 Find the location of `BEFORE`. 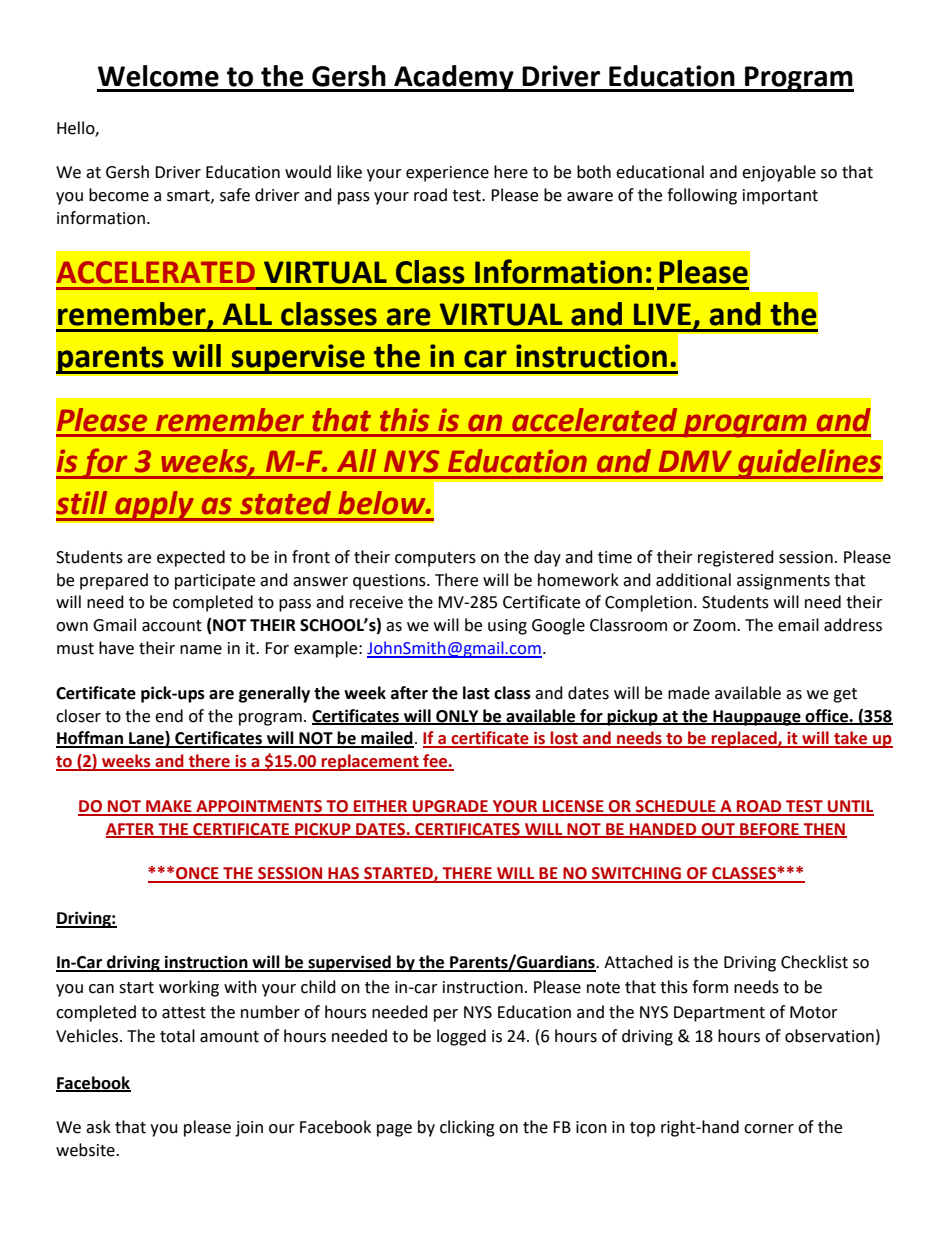

BEFORE is located at coordinates (769, 830).
